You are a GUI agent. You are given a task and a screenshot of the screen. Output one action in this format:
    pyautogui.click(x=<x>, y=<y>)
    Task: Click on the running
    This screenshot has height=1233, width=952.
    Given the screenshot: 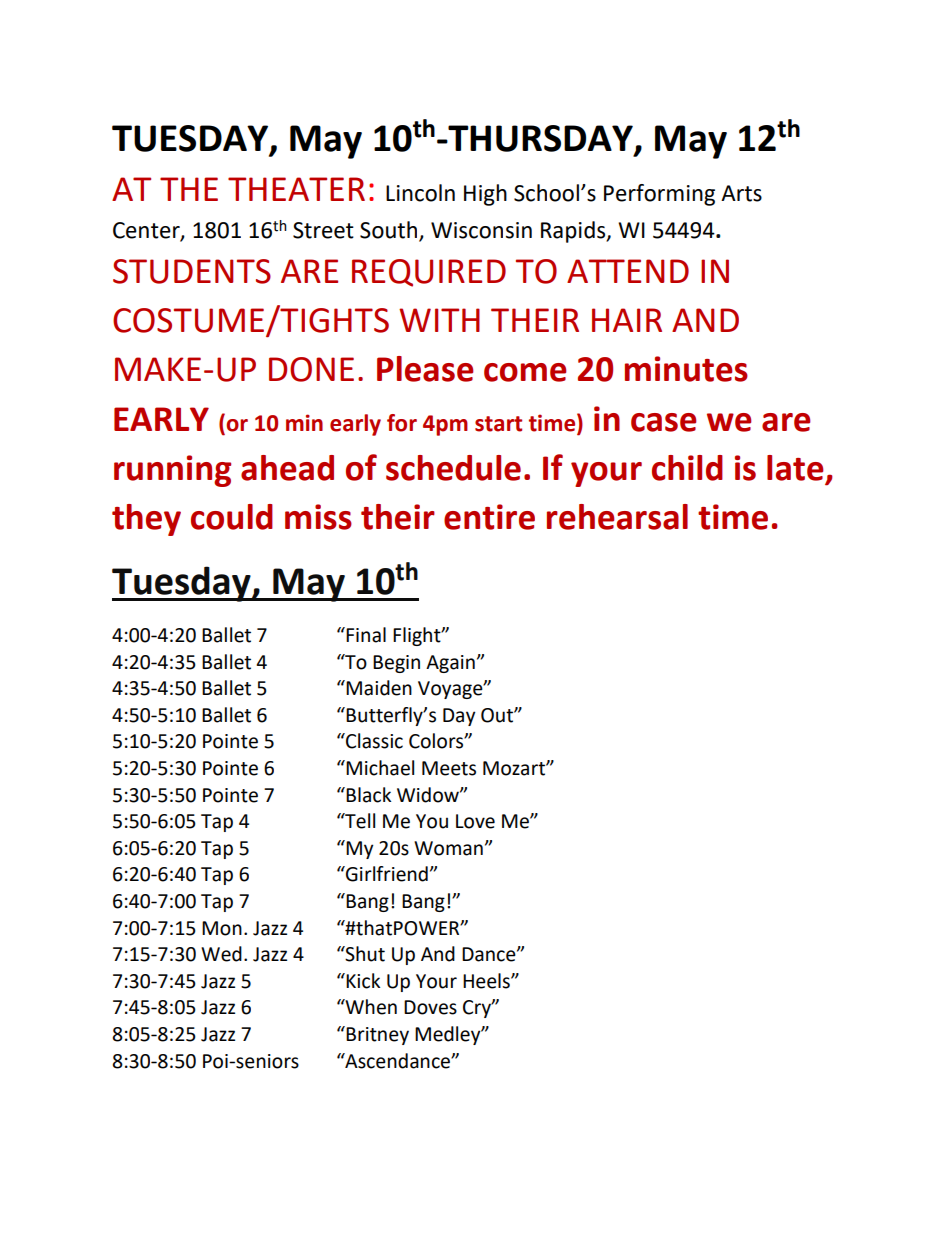 What is the action you would take?
    pyautogui.click(x=172, y=471)
